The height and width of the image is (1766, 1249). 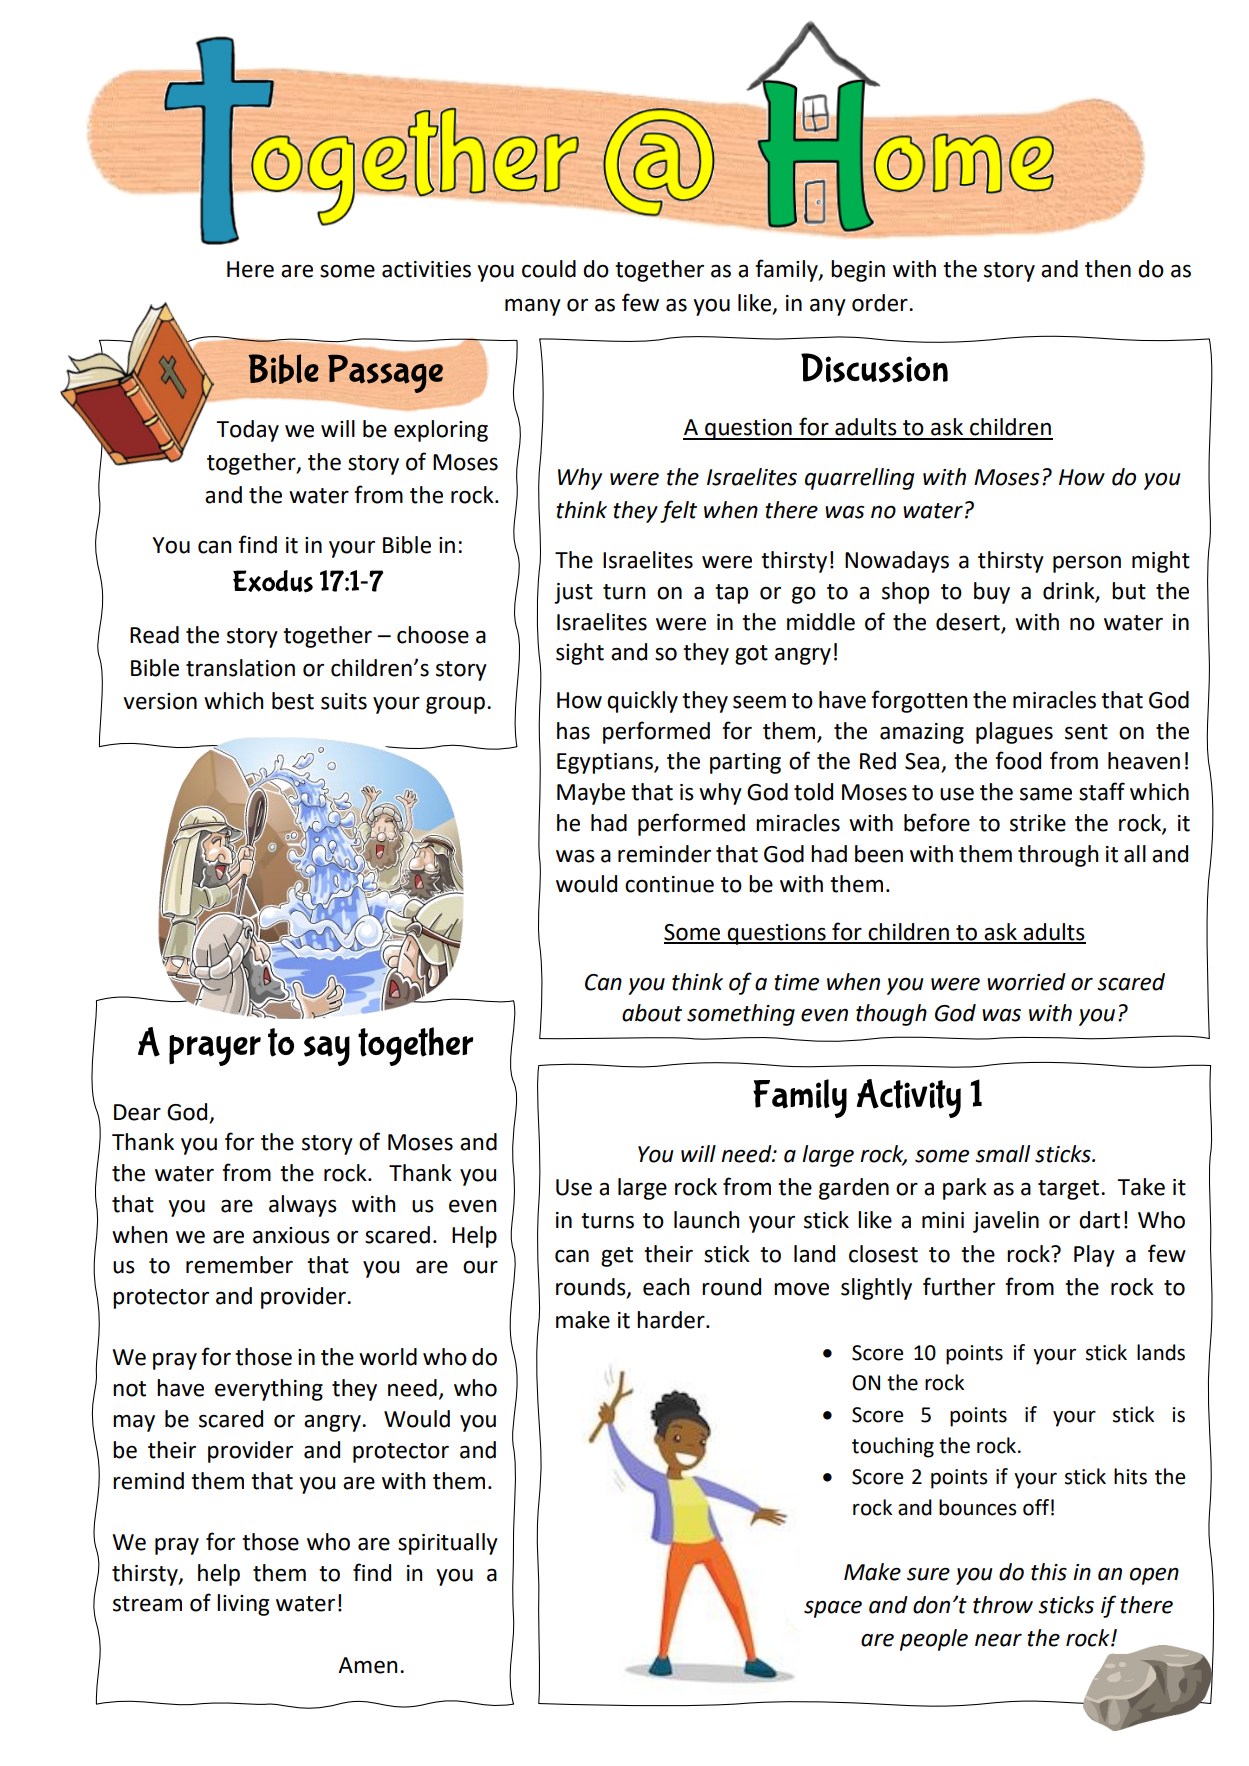 I want to click on living, so click(x=243, y=1605).
